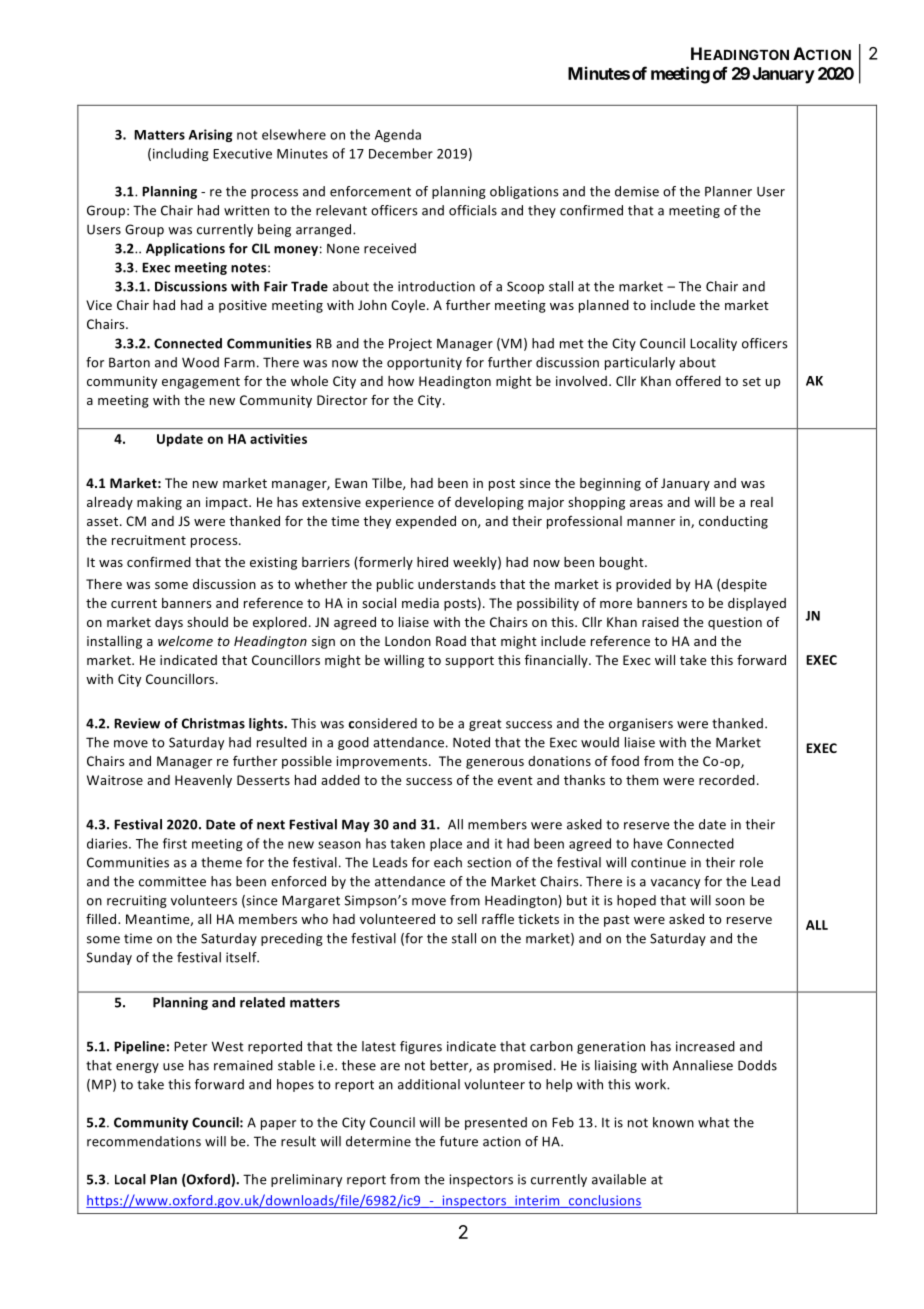  I want to click on December, so click(401, 153).
